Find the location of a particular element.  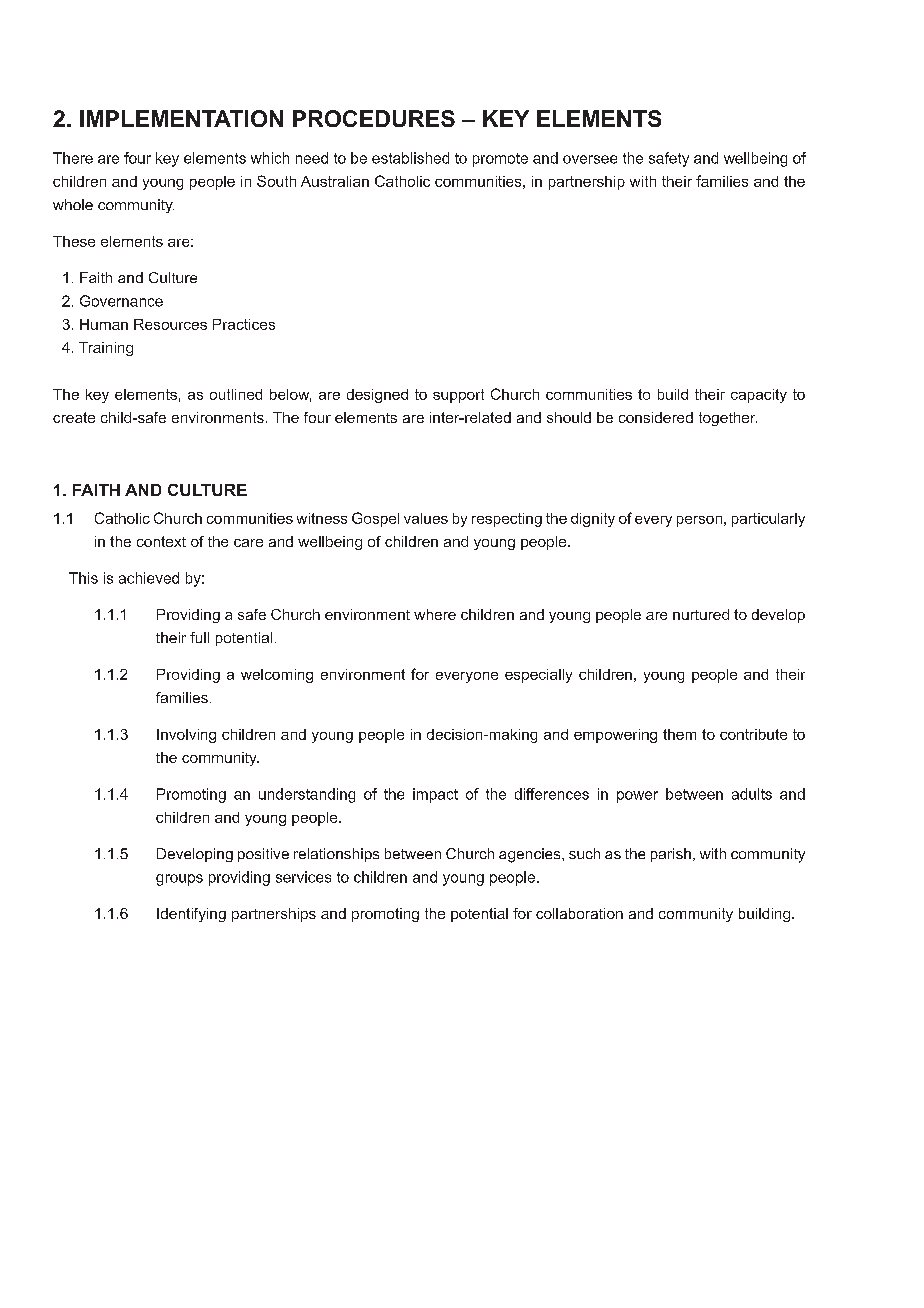

outlined is located at coordinates (236, 394).
